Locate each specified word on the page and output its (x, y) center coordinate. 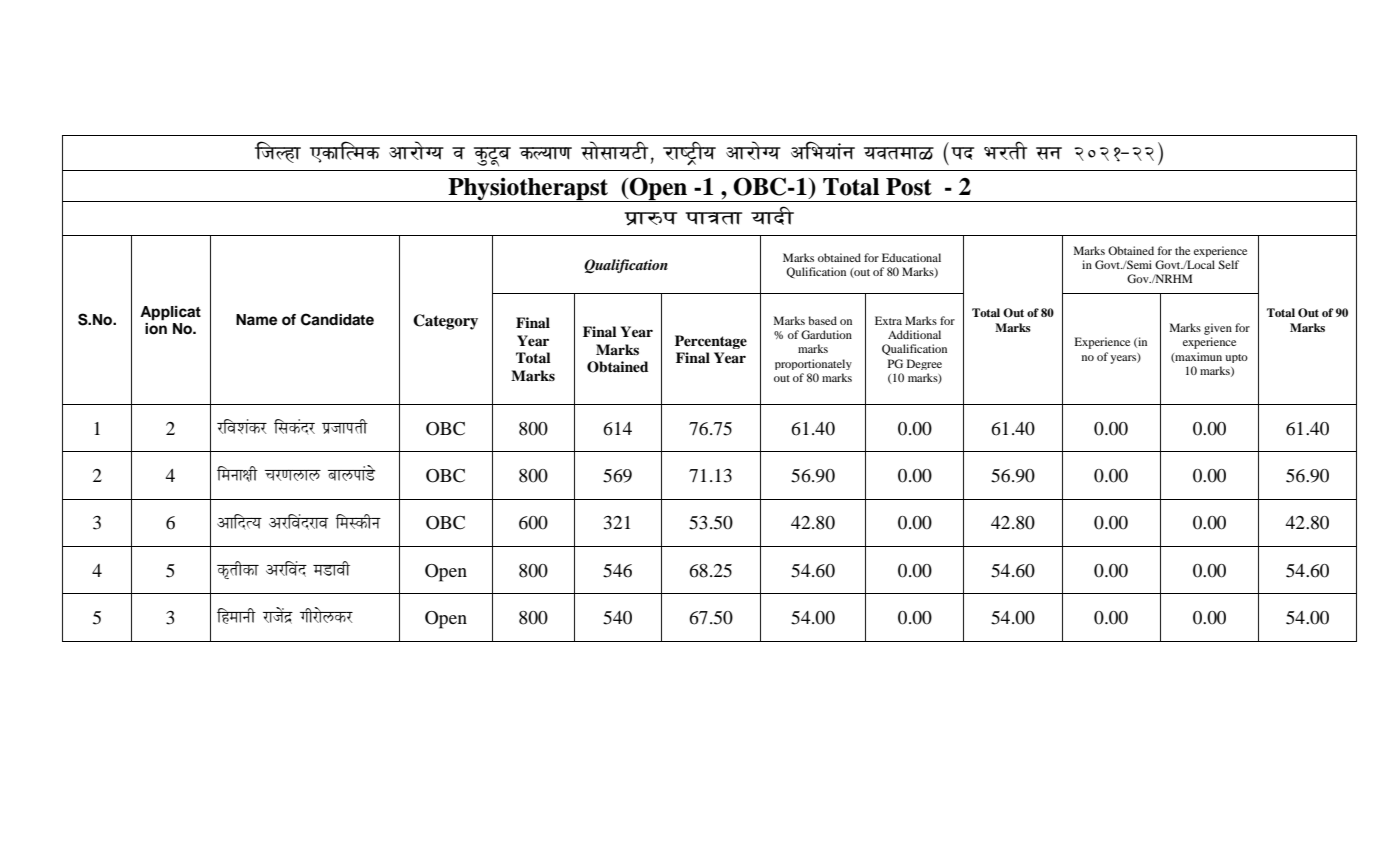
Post (909, 187)
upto (1236, 358)
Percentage (711, 342)
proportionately (813, 364)
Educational (911, 257)
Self (1228, 264)
